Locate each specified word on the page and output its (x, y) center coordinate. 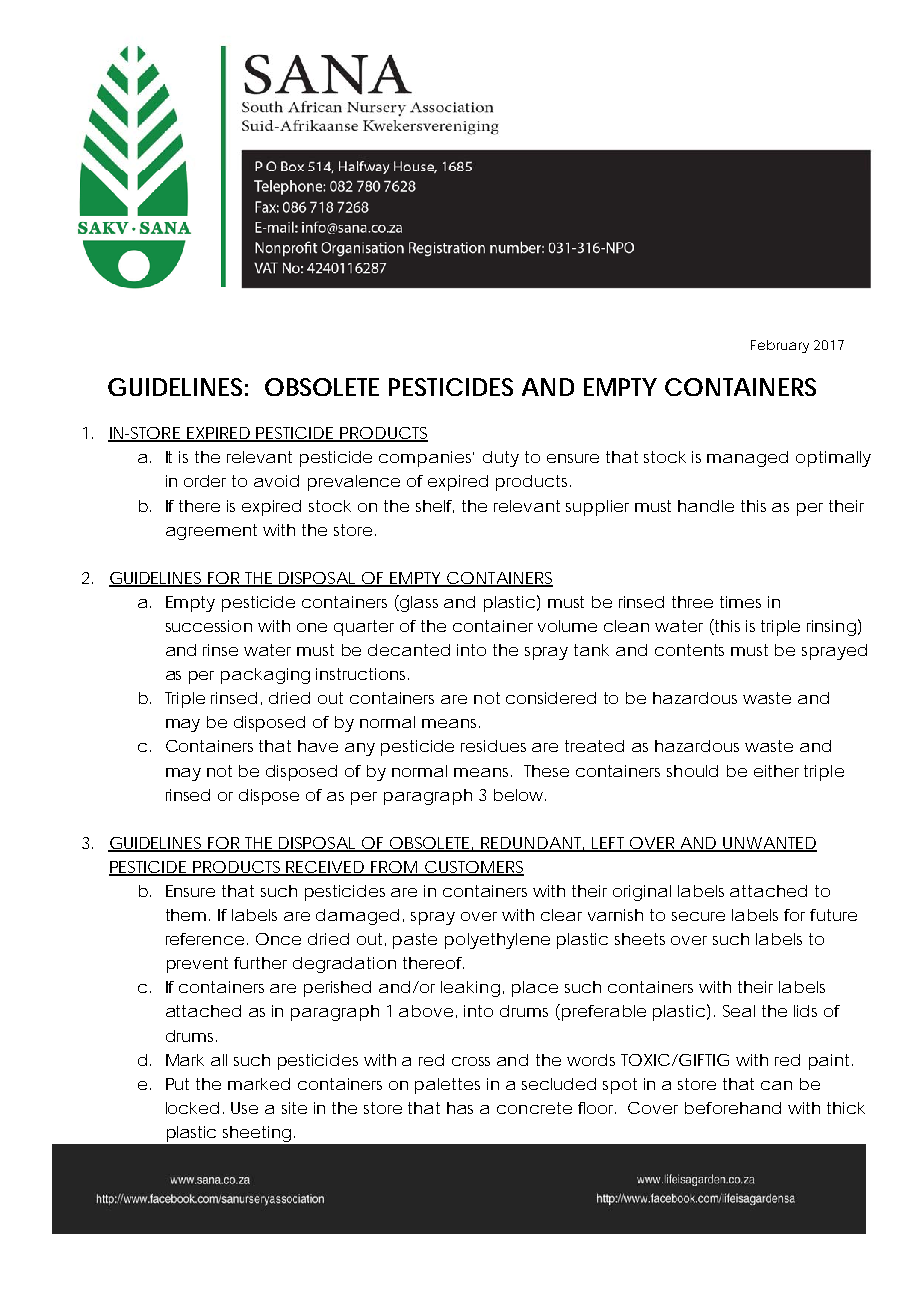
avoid (276, 481)
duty (501, 459)
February (780, 346)
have (318, 746)
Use (244, 1108)
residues (493, 746)
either (776, 771)
